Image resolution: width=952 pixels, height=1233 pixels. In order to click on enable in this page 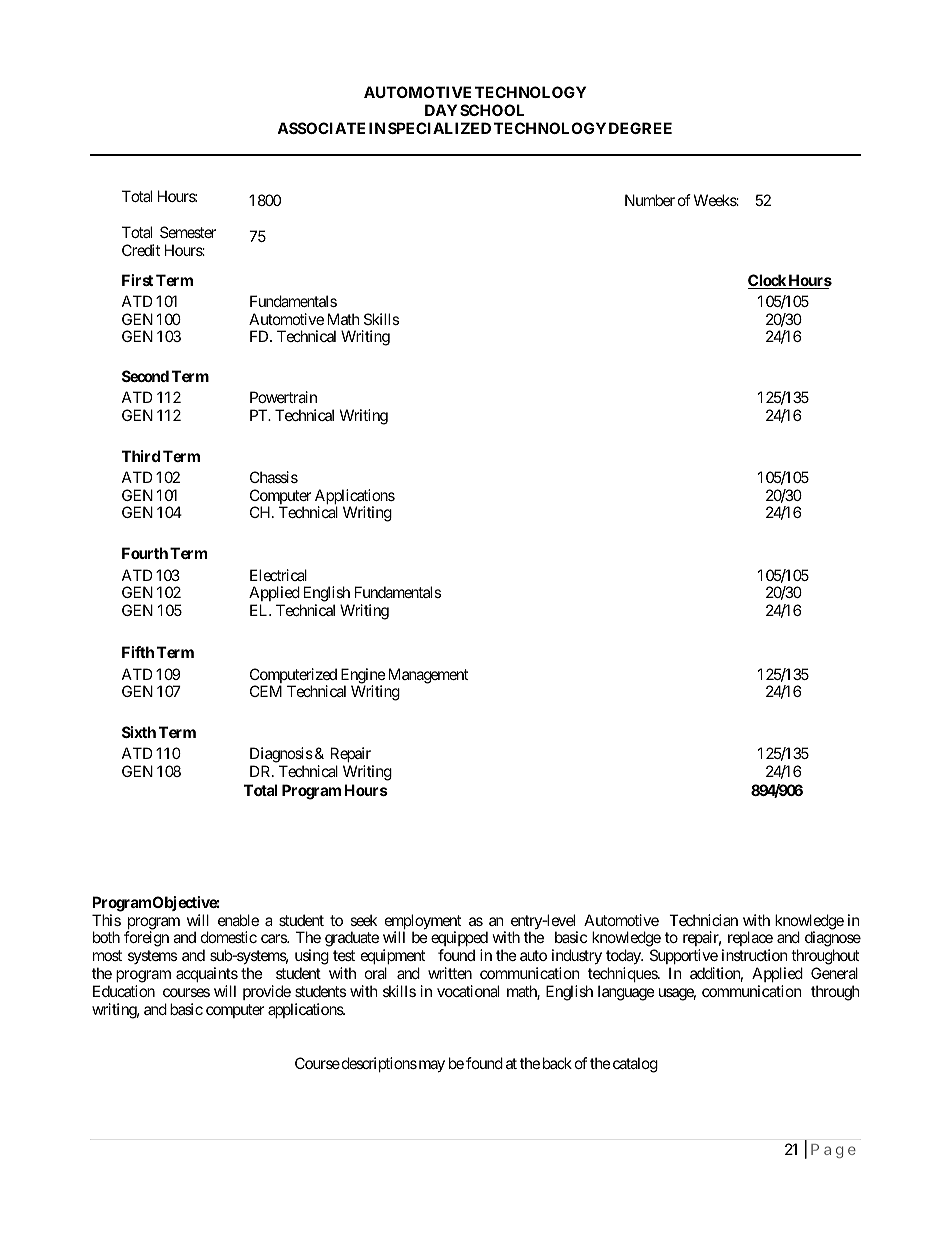, I will do `click(238, 920)`.
